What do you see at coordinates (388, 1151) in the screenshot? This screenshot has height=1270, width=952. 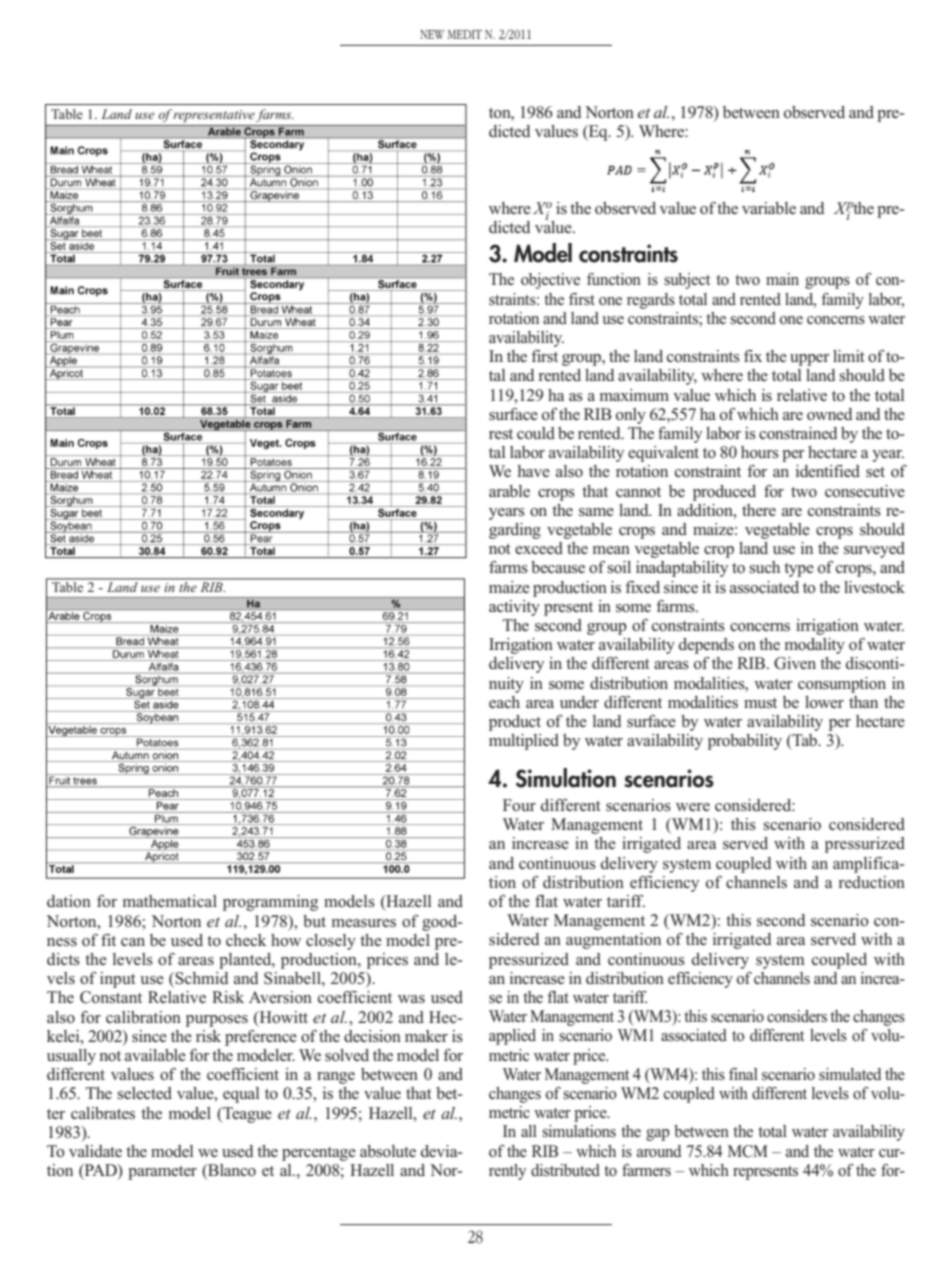 I see `absolute` at bounding box center [388, 1151].
